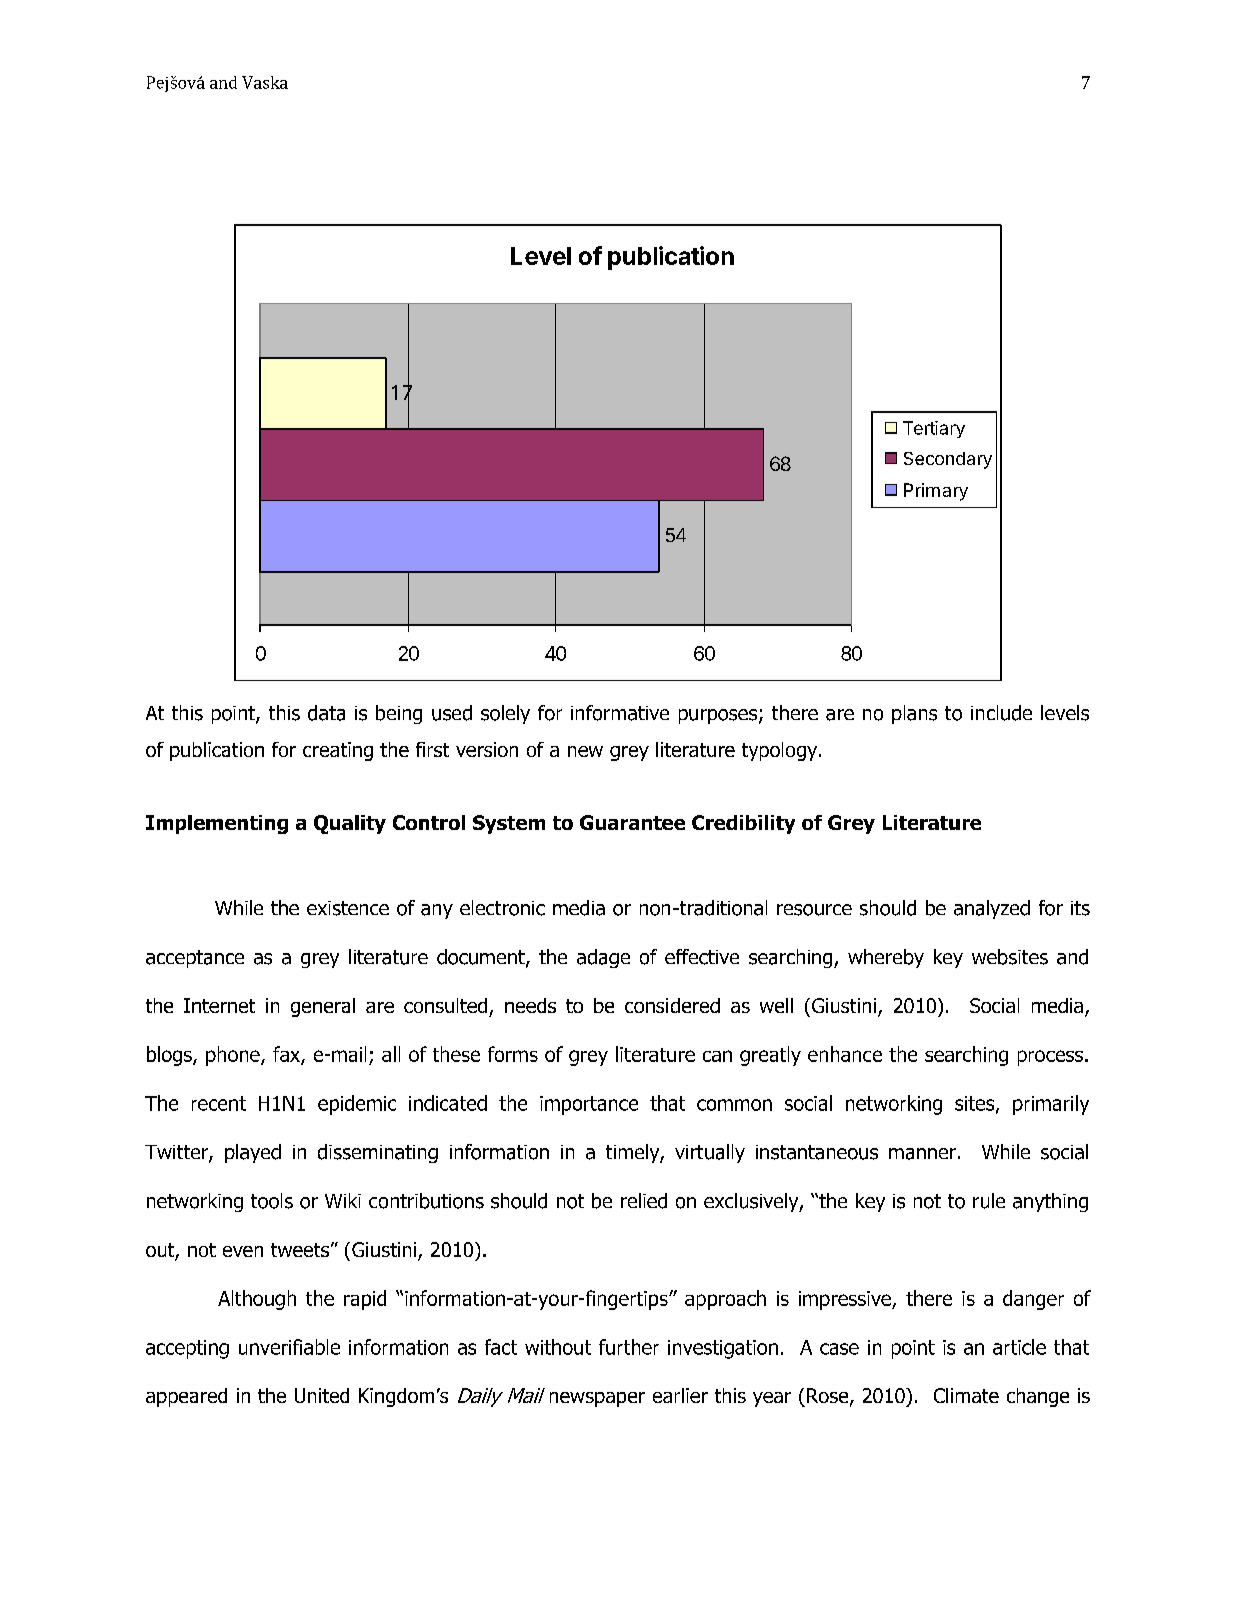  Describe the element at coordinates (289, 1347) in the screenshot. I see `unverifiable` at that location.
